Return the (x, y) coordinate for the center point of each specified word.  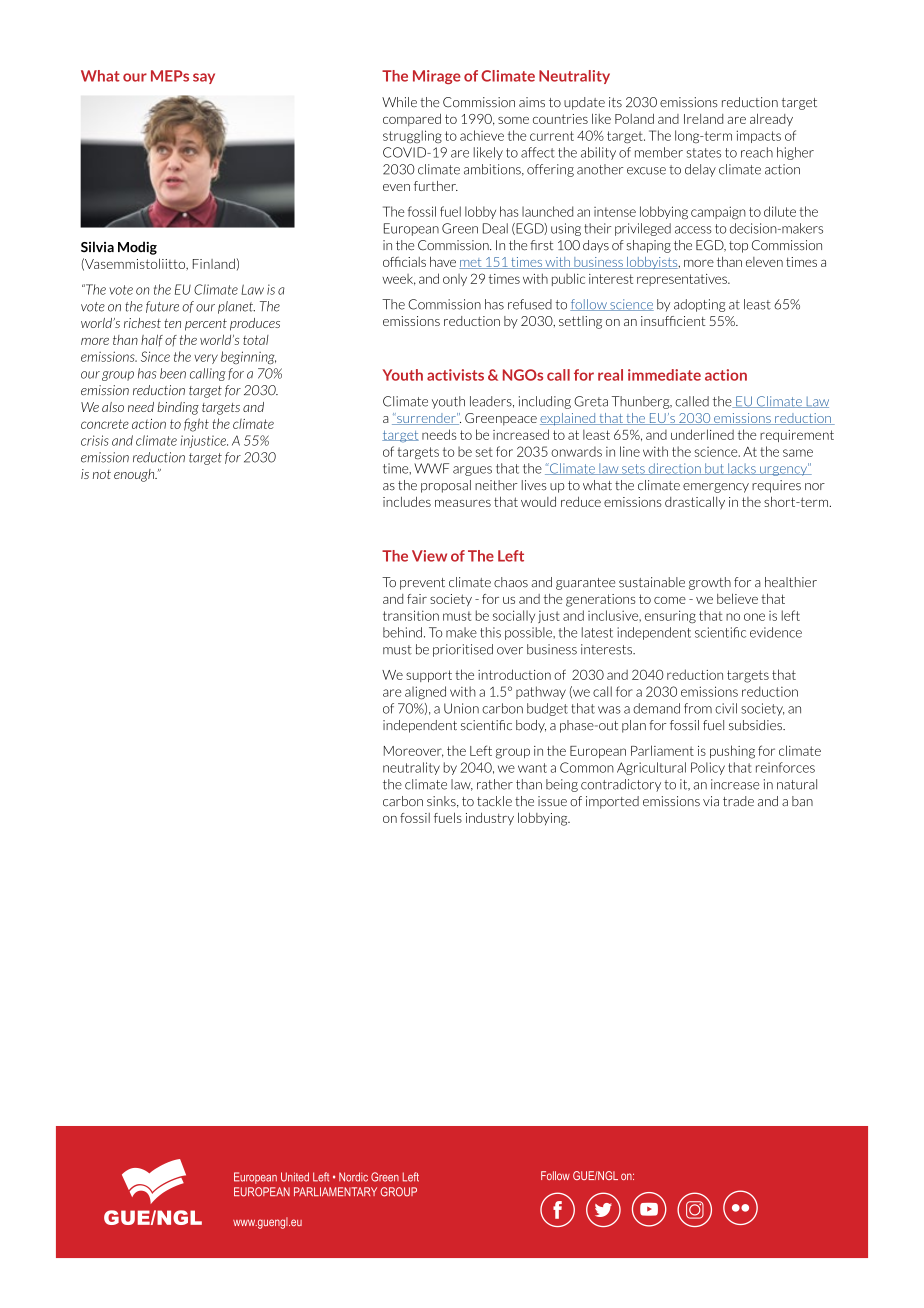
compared (412, 119)
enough (135, 475)
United (295, 1177)
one (754, 617)
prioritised (463, 650)
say (204, 78)
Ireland (703, 119)
